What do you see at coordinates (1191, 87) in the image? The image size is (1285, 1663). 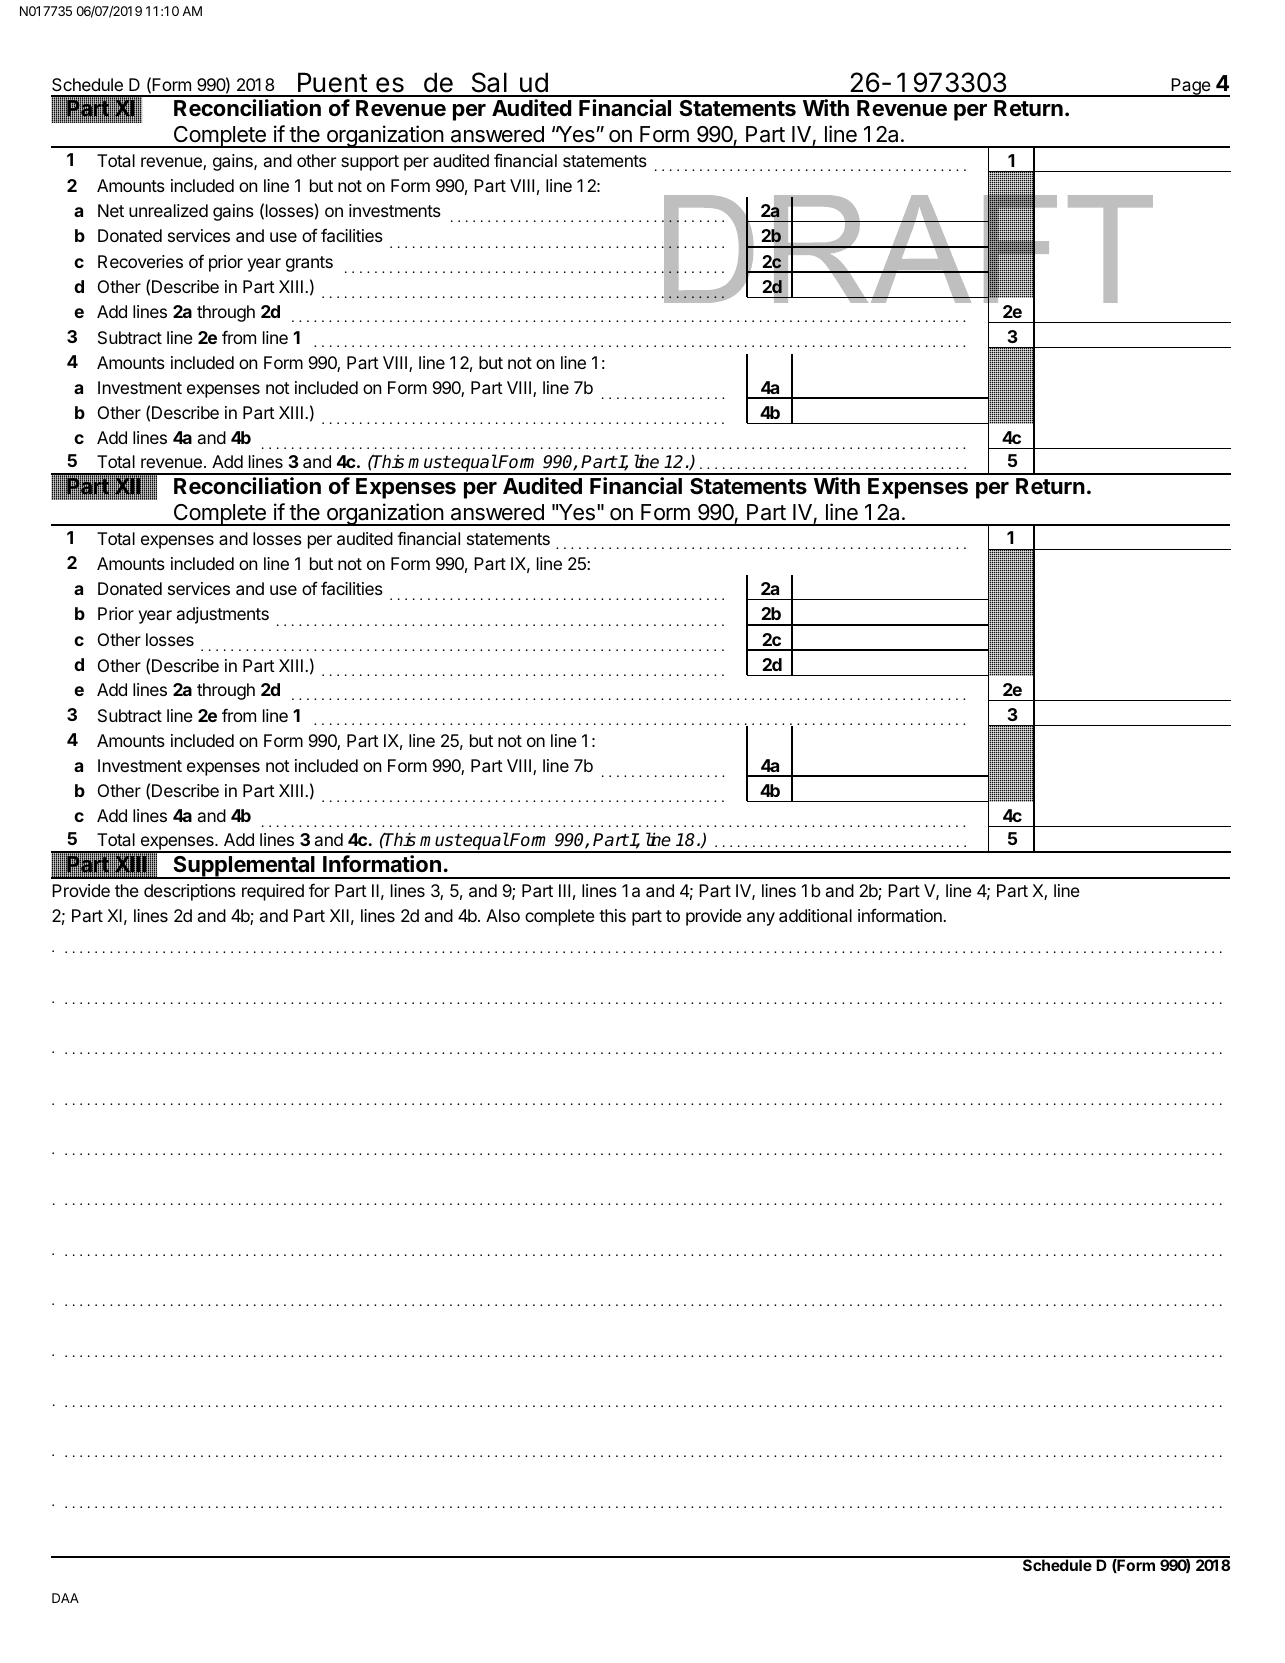 I see `Page` at bounding box center [1191, 87].
